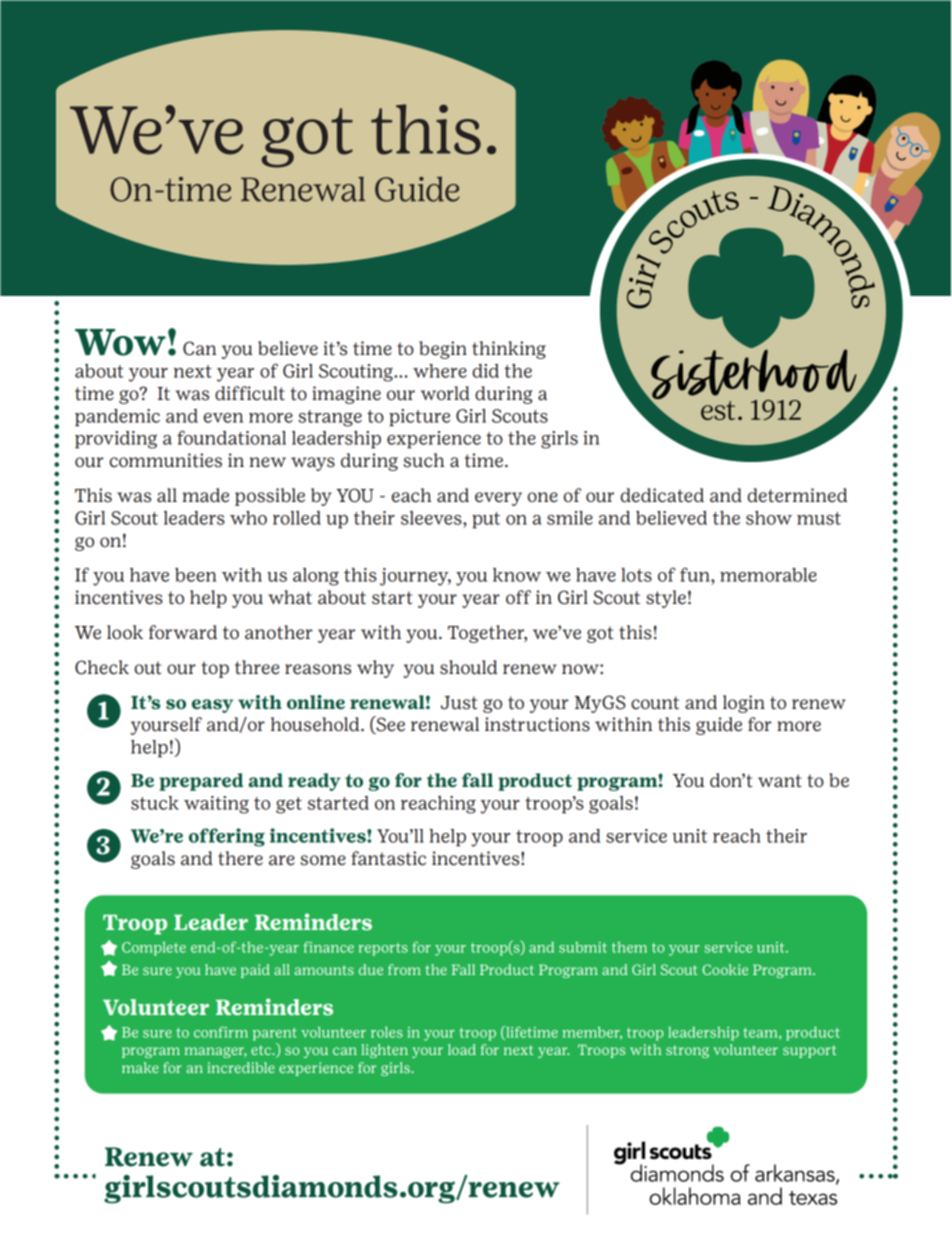 The width and height of the screenshot is (952, 1233). I want to click on login, so click(744, 704).
